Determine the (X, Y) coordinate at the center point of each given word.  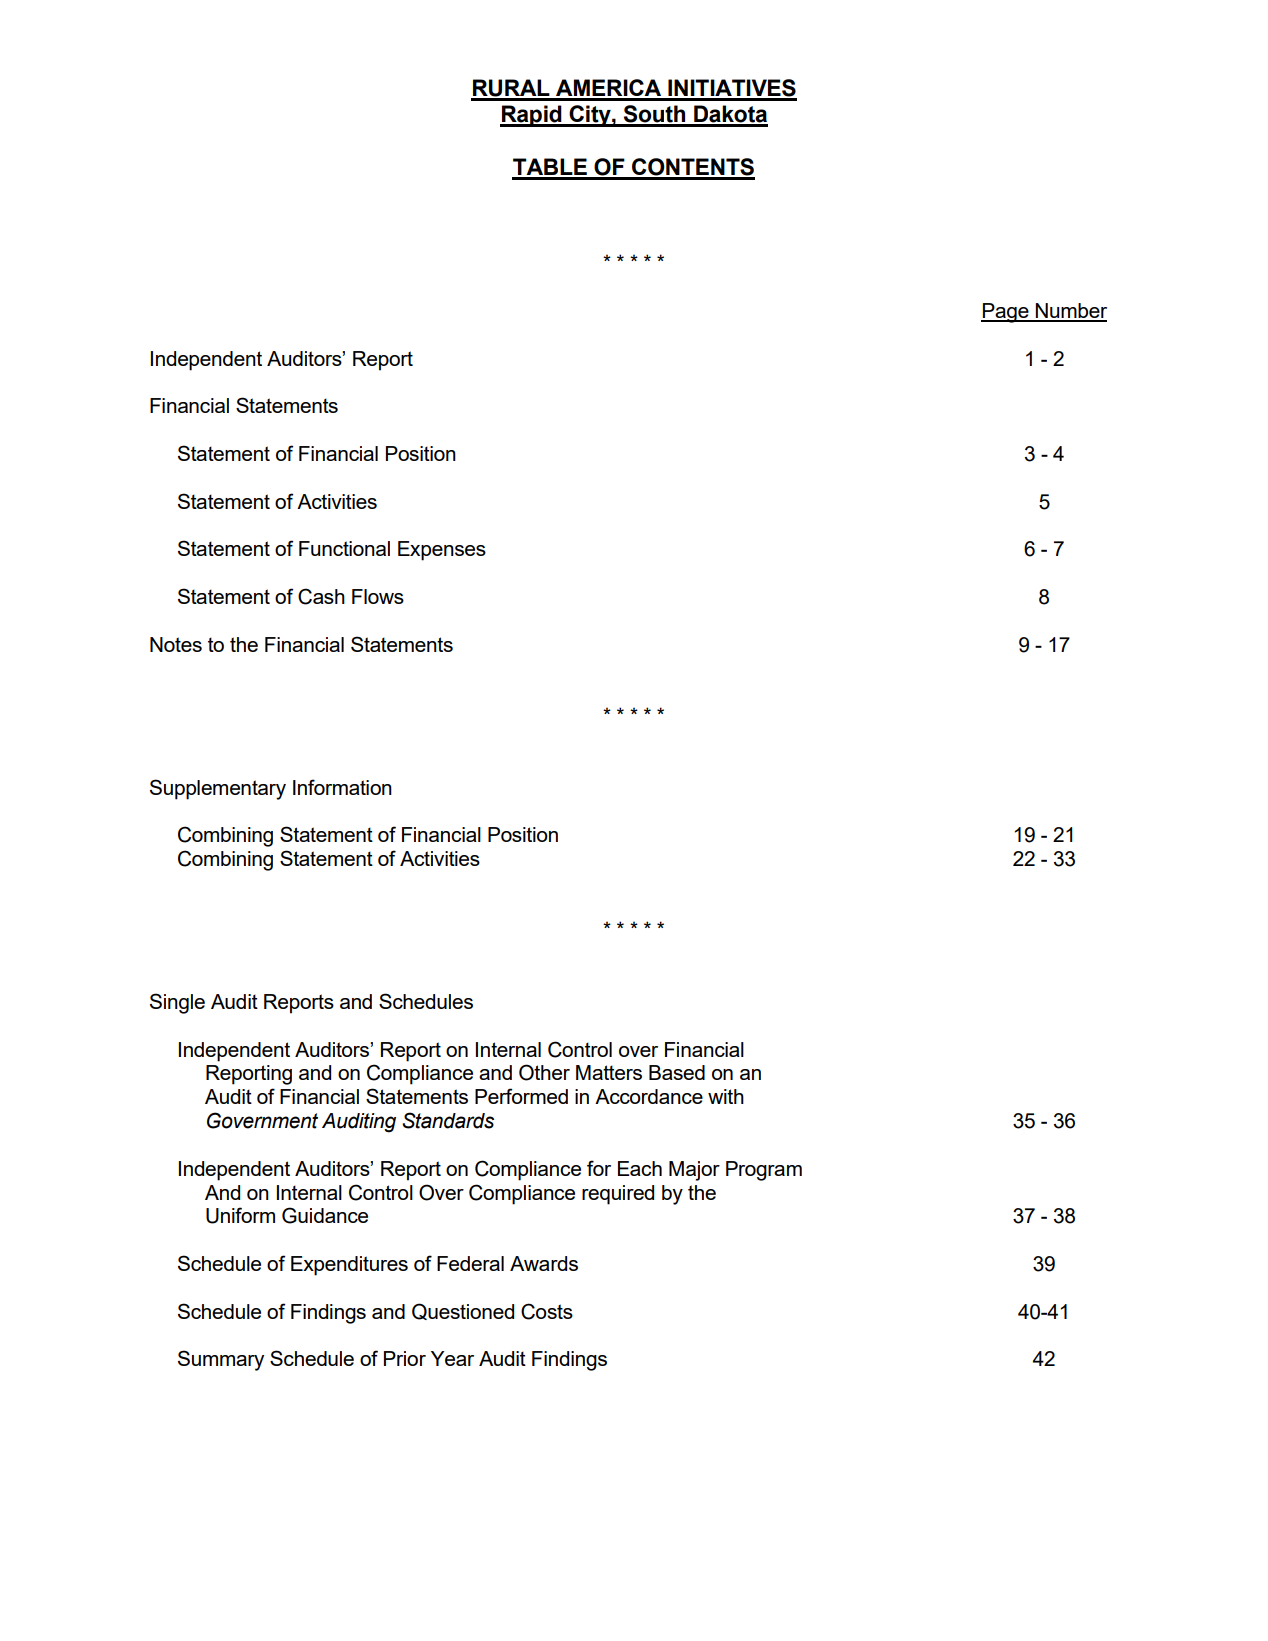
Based (677, 1072)
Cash (321, 596)
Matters (609, 1072)
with (726, 1096)
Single (177, 1003)
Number (1070, 312)
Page (1006, 313)
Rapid (532, 116)
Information (342, 787)
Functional (344, 548)
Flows (378, 596)
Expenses (442, 551)
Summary (221, 1360)
